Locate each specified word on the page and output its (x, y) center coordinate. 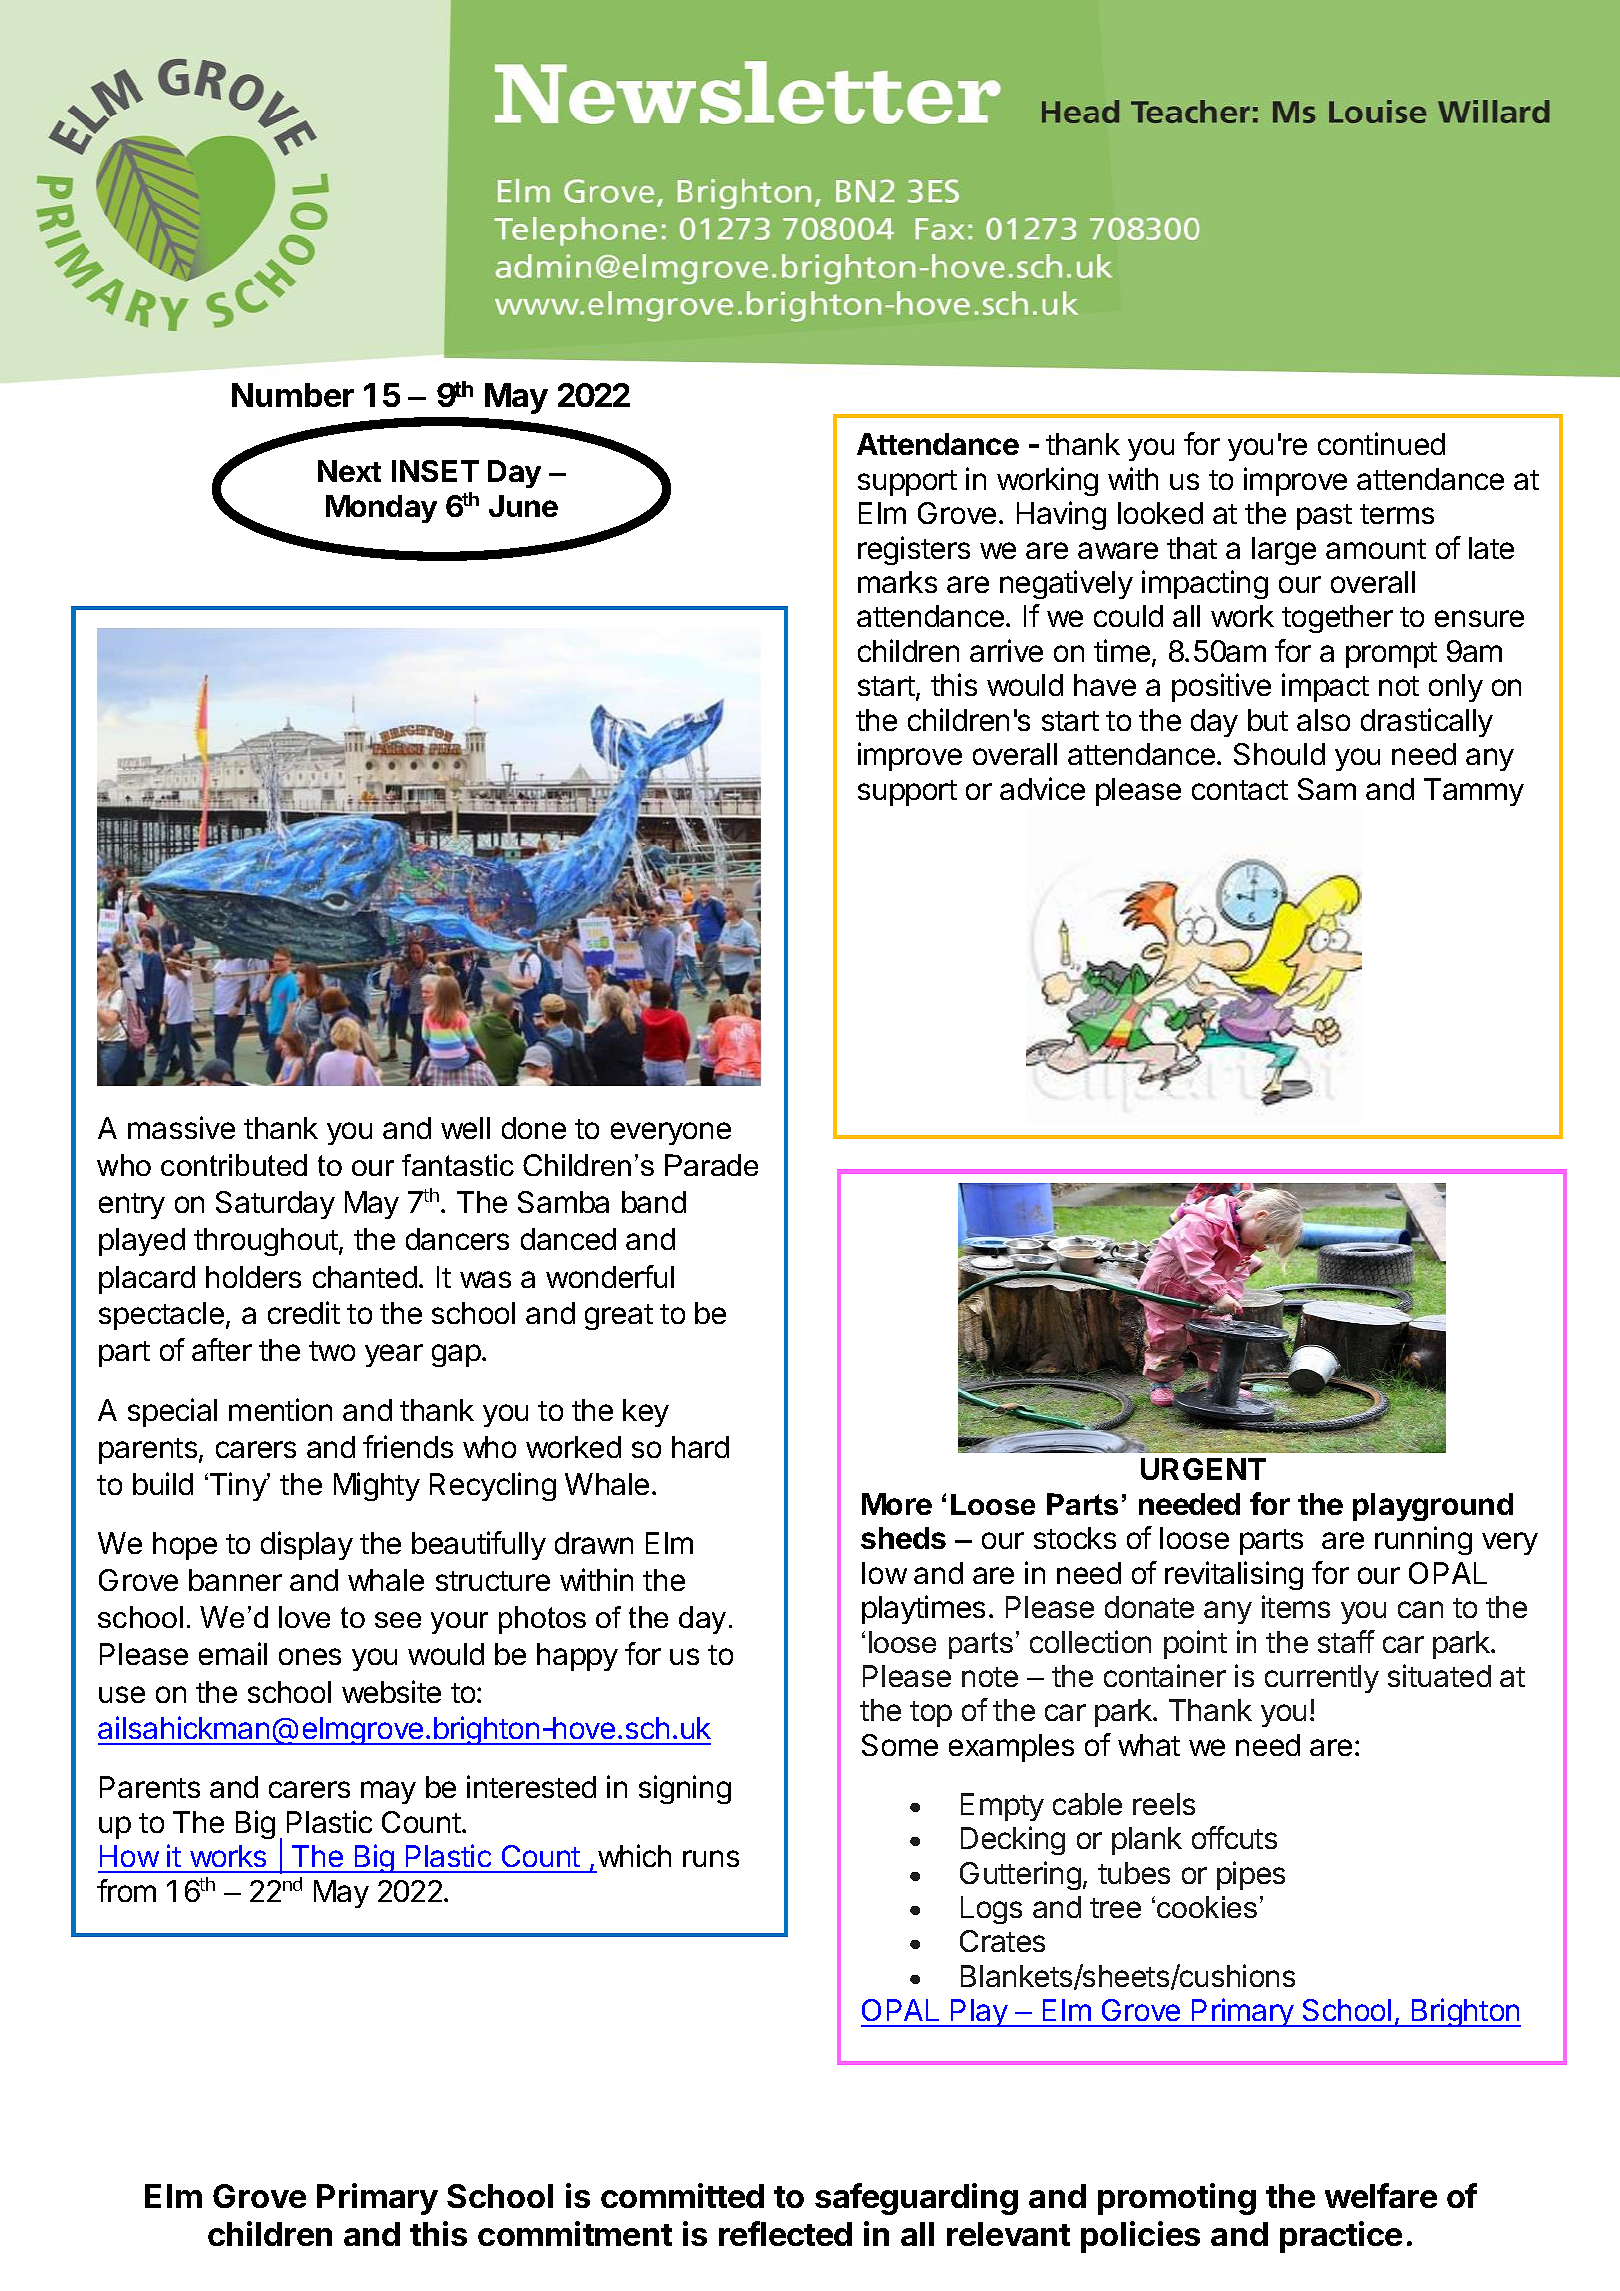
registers (914, 550)
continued (1381, 443)
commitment (575, 2233)
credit (304, 1312)
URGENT (1203, 1469)
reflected (785, 2233)
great (619, 1317)
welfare (1381, 2195)
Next (349, 471)
